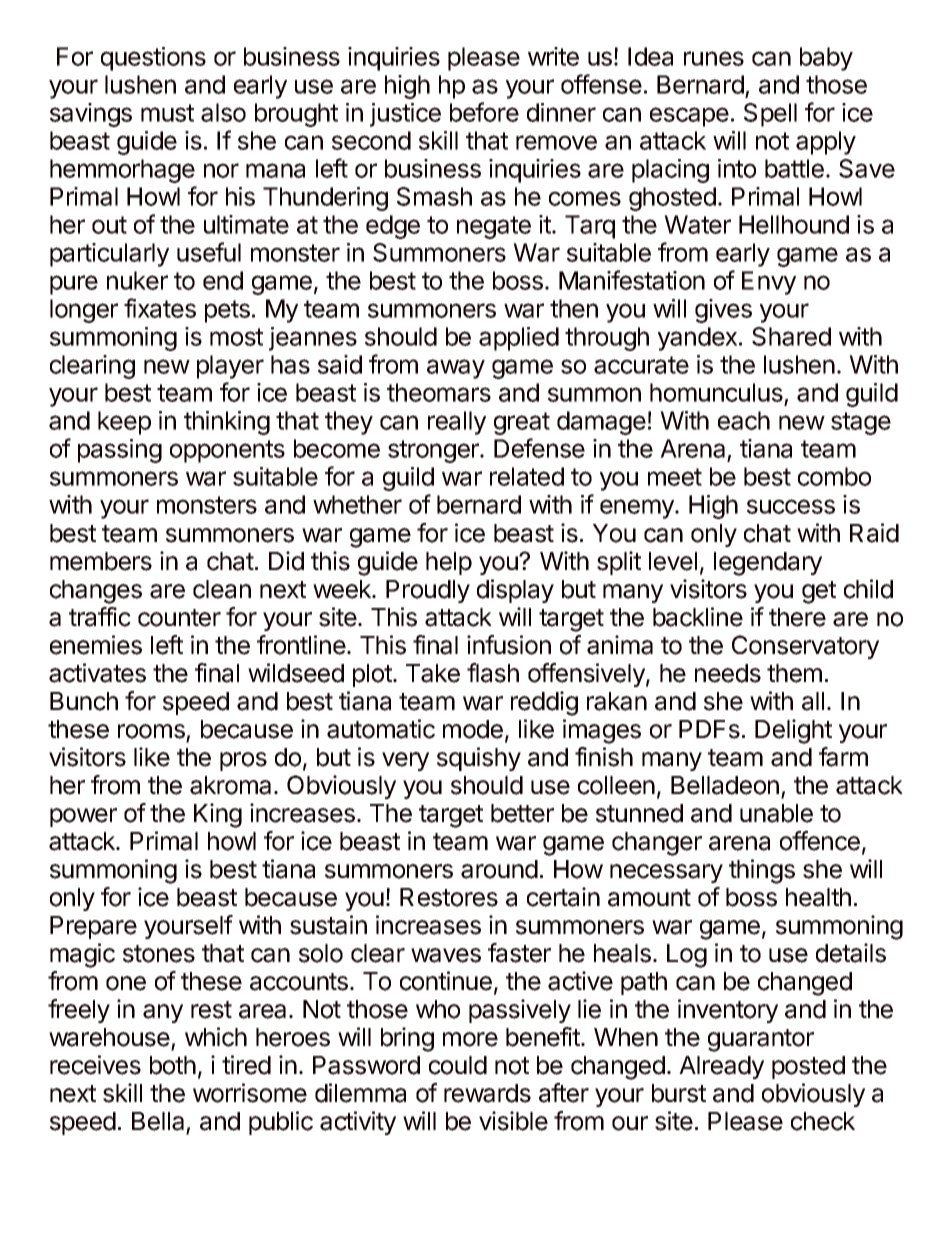  Describe the element at coordinates (808, 1067) in the screenshot. I see `posted` at that location.
